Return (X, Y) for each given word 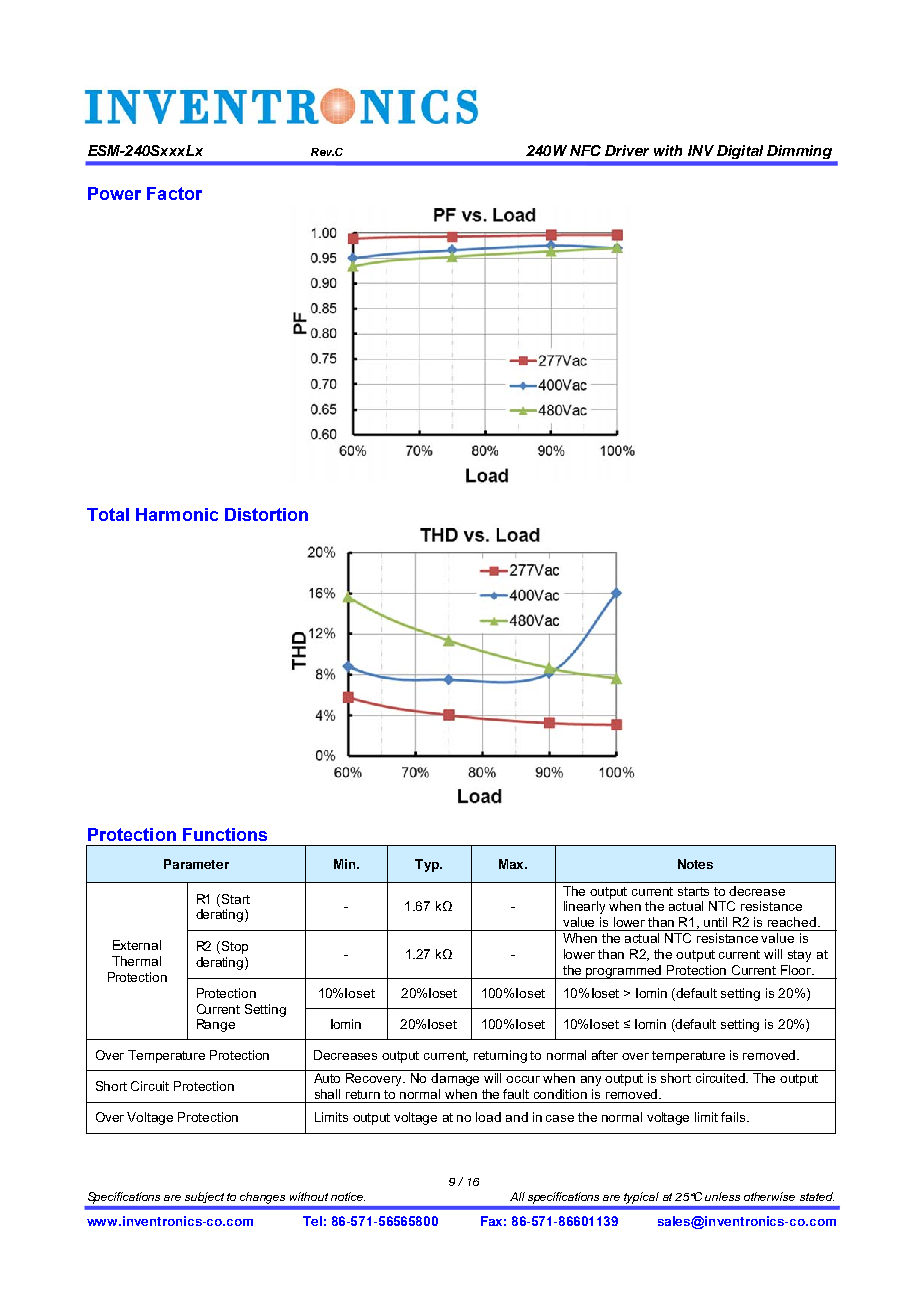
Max (513, 864)
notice (348, 1196)
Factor (174, 193)
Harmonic (177, 514)
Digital (740, 152)
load (488, 1117)
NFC (585, 150)
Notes (695, 864)
